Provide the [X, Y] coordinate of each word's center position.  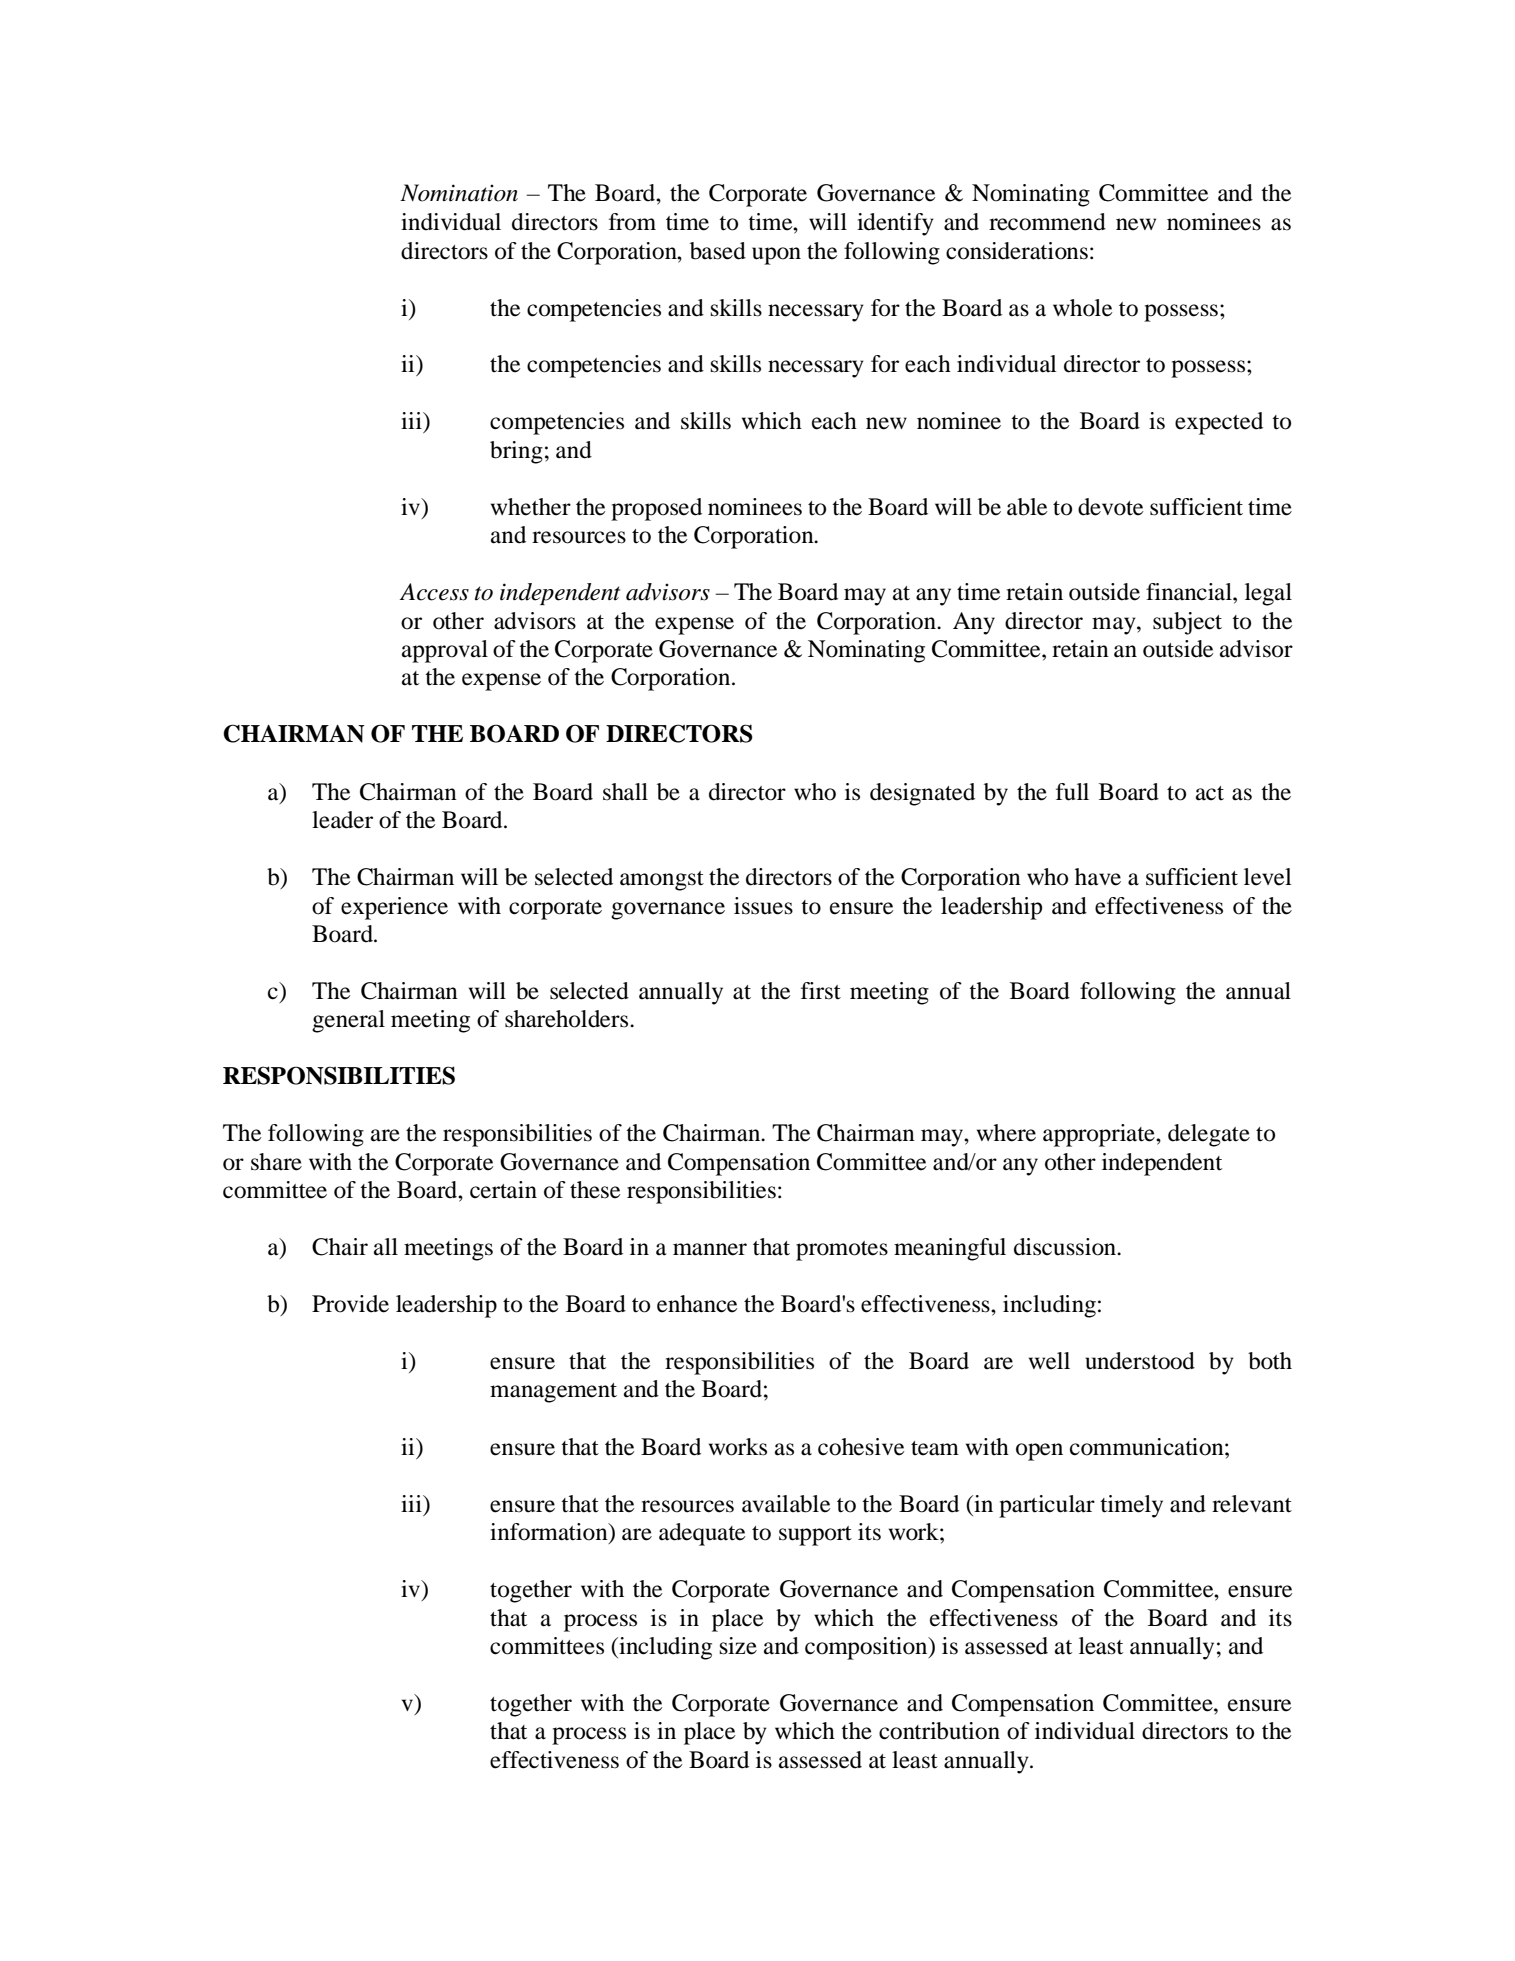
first [821, 991]
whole [1082, 308]
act [1210, 793]
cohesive [861, 1447]
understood [1140, 1361]
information [550, 1533]
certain [503, 1190]
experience [394, 908]
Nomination [459, 193]
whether [531, 507]
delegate [1209, 1135]
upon [776, 256]
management [553, 1393]
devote [1110, 507]
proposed [656, 509]
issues [763, 906]
